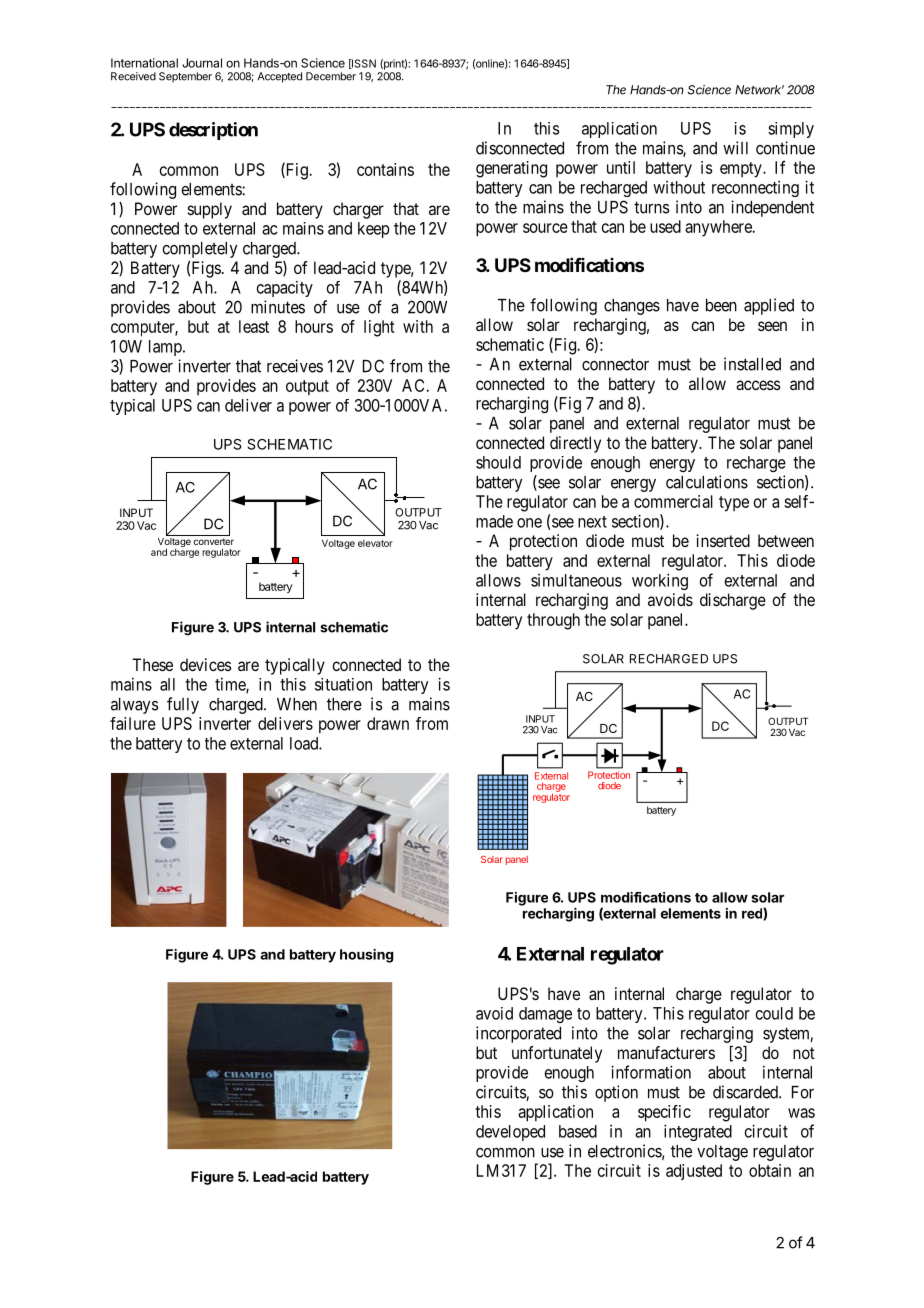  What do you see at coordinates (185, 77) in the document?
I see `September` at bounding box center [185, 77].
